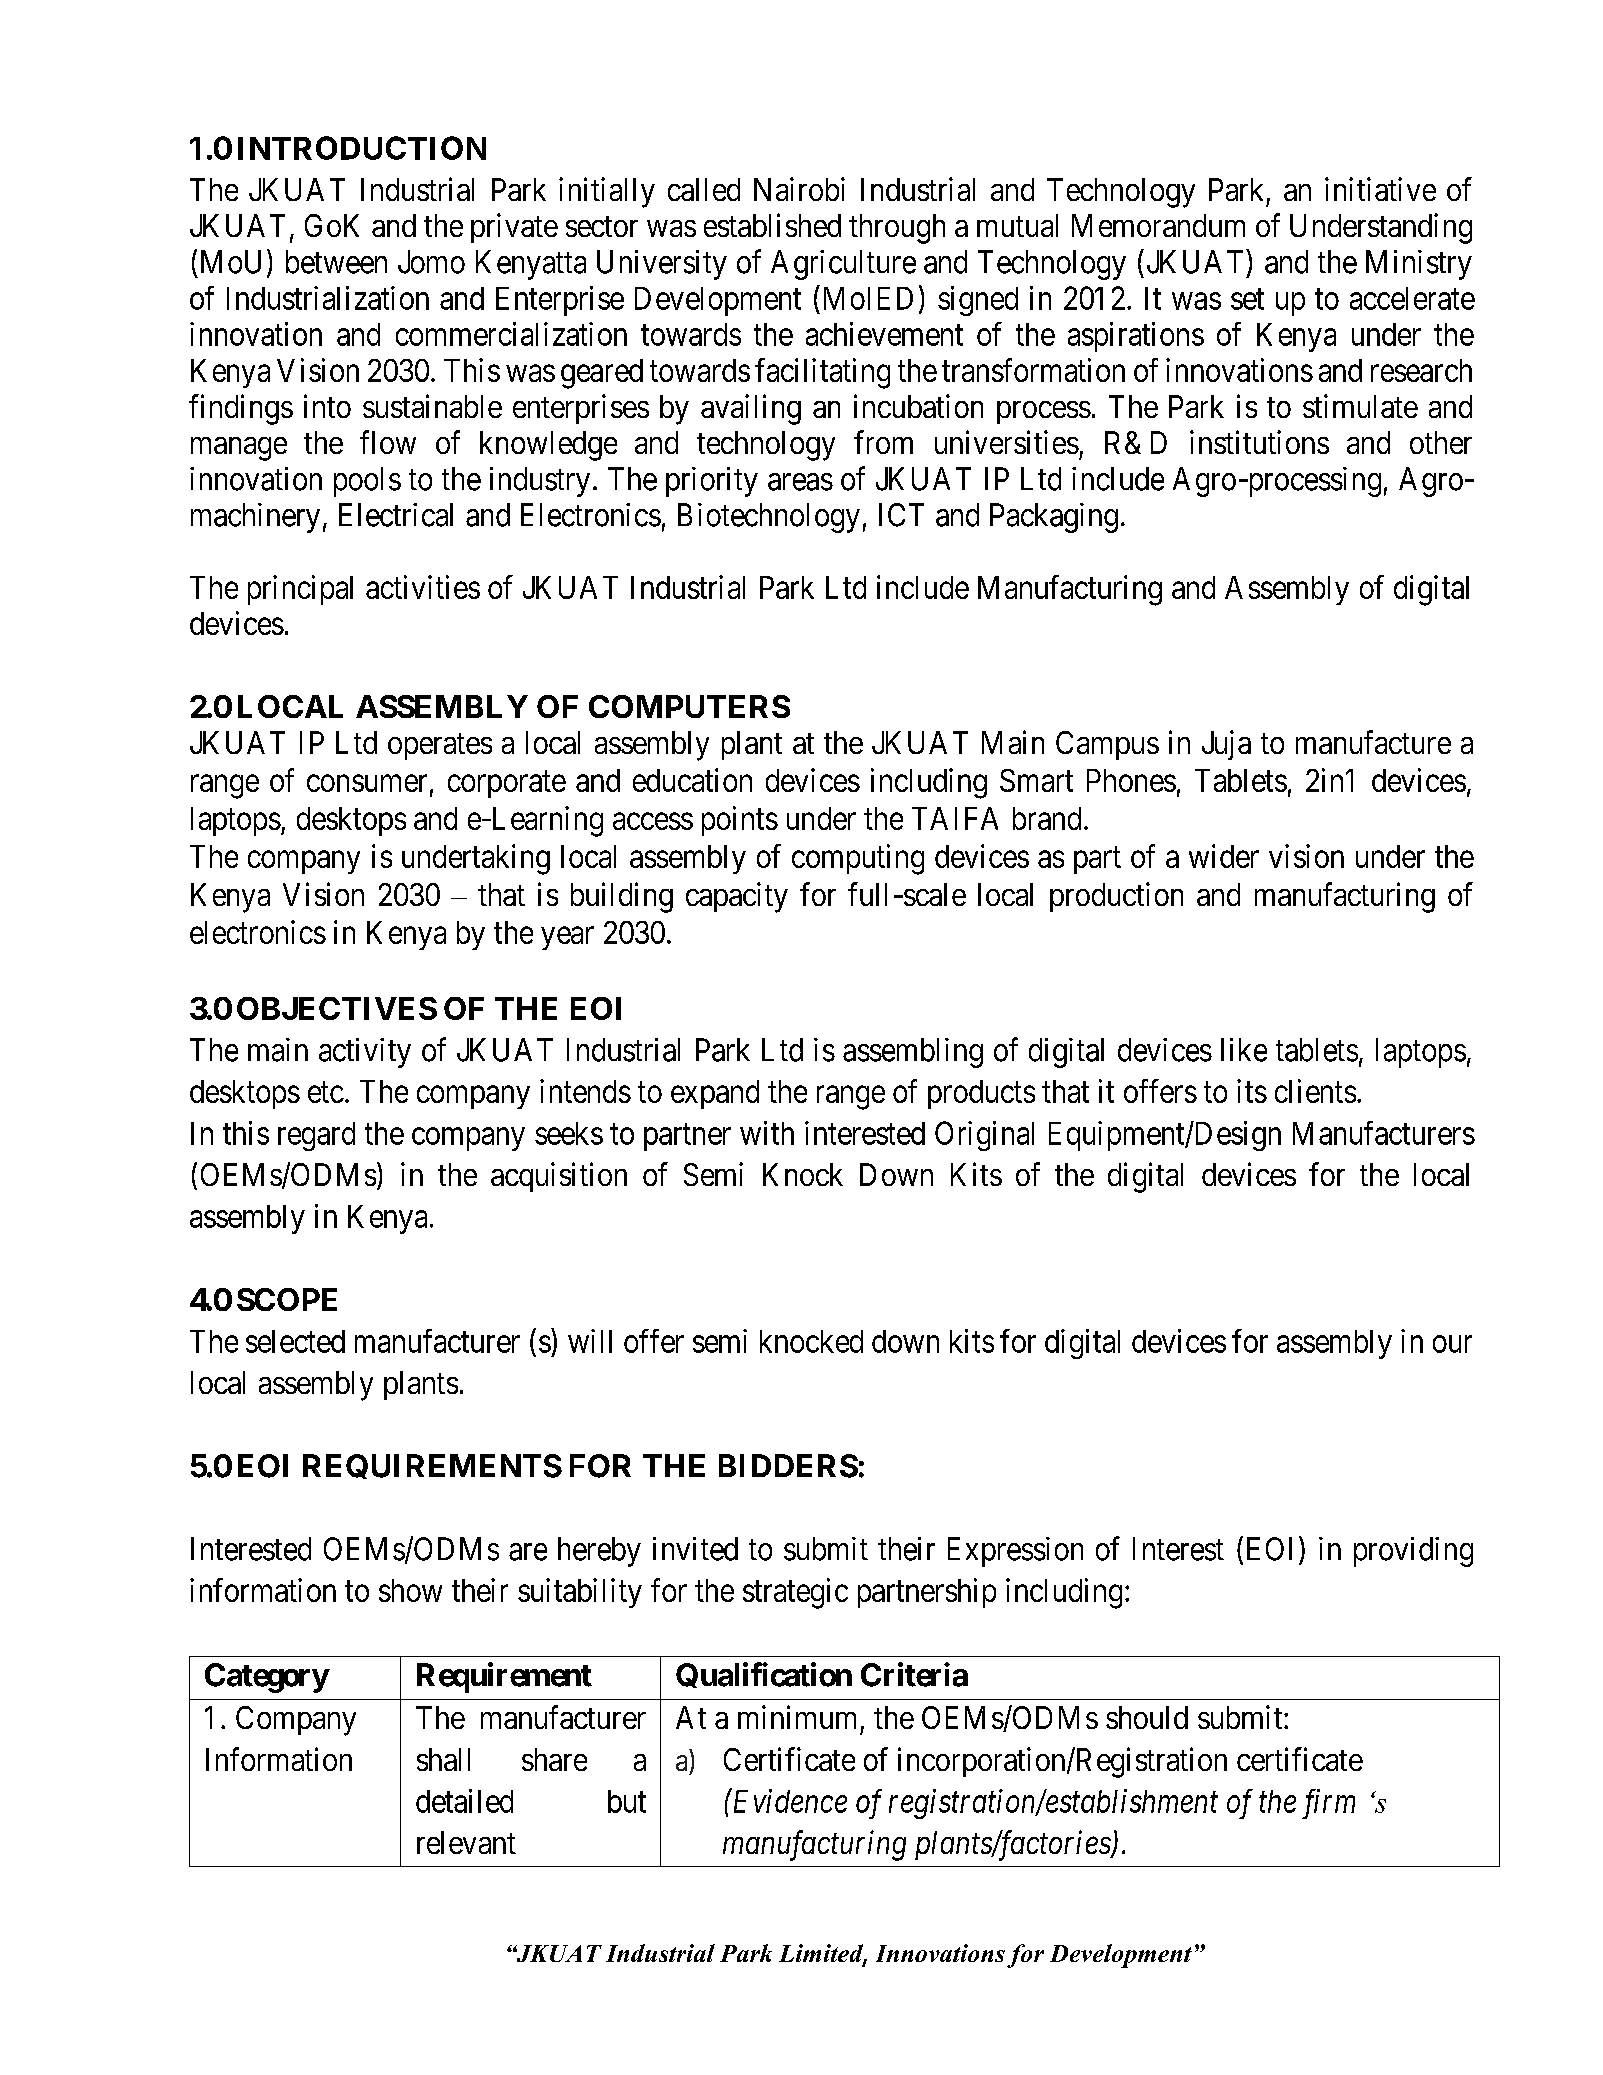 Image resolution: width=1603 pixels, height=2075 pixels. What do you see at coordinates (799, 189) in the image?
I see `Nairobi` at bounding box center [799, 189].
